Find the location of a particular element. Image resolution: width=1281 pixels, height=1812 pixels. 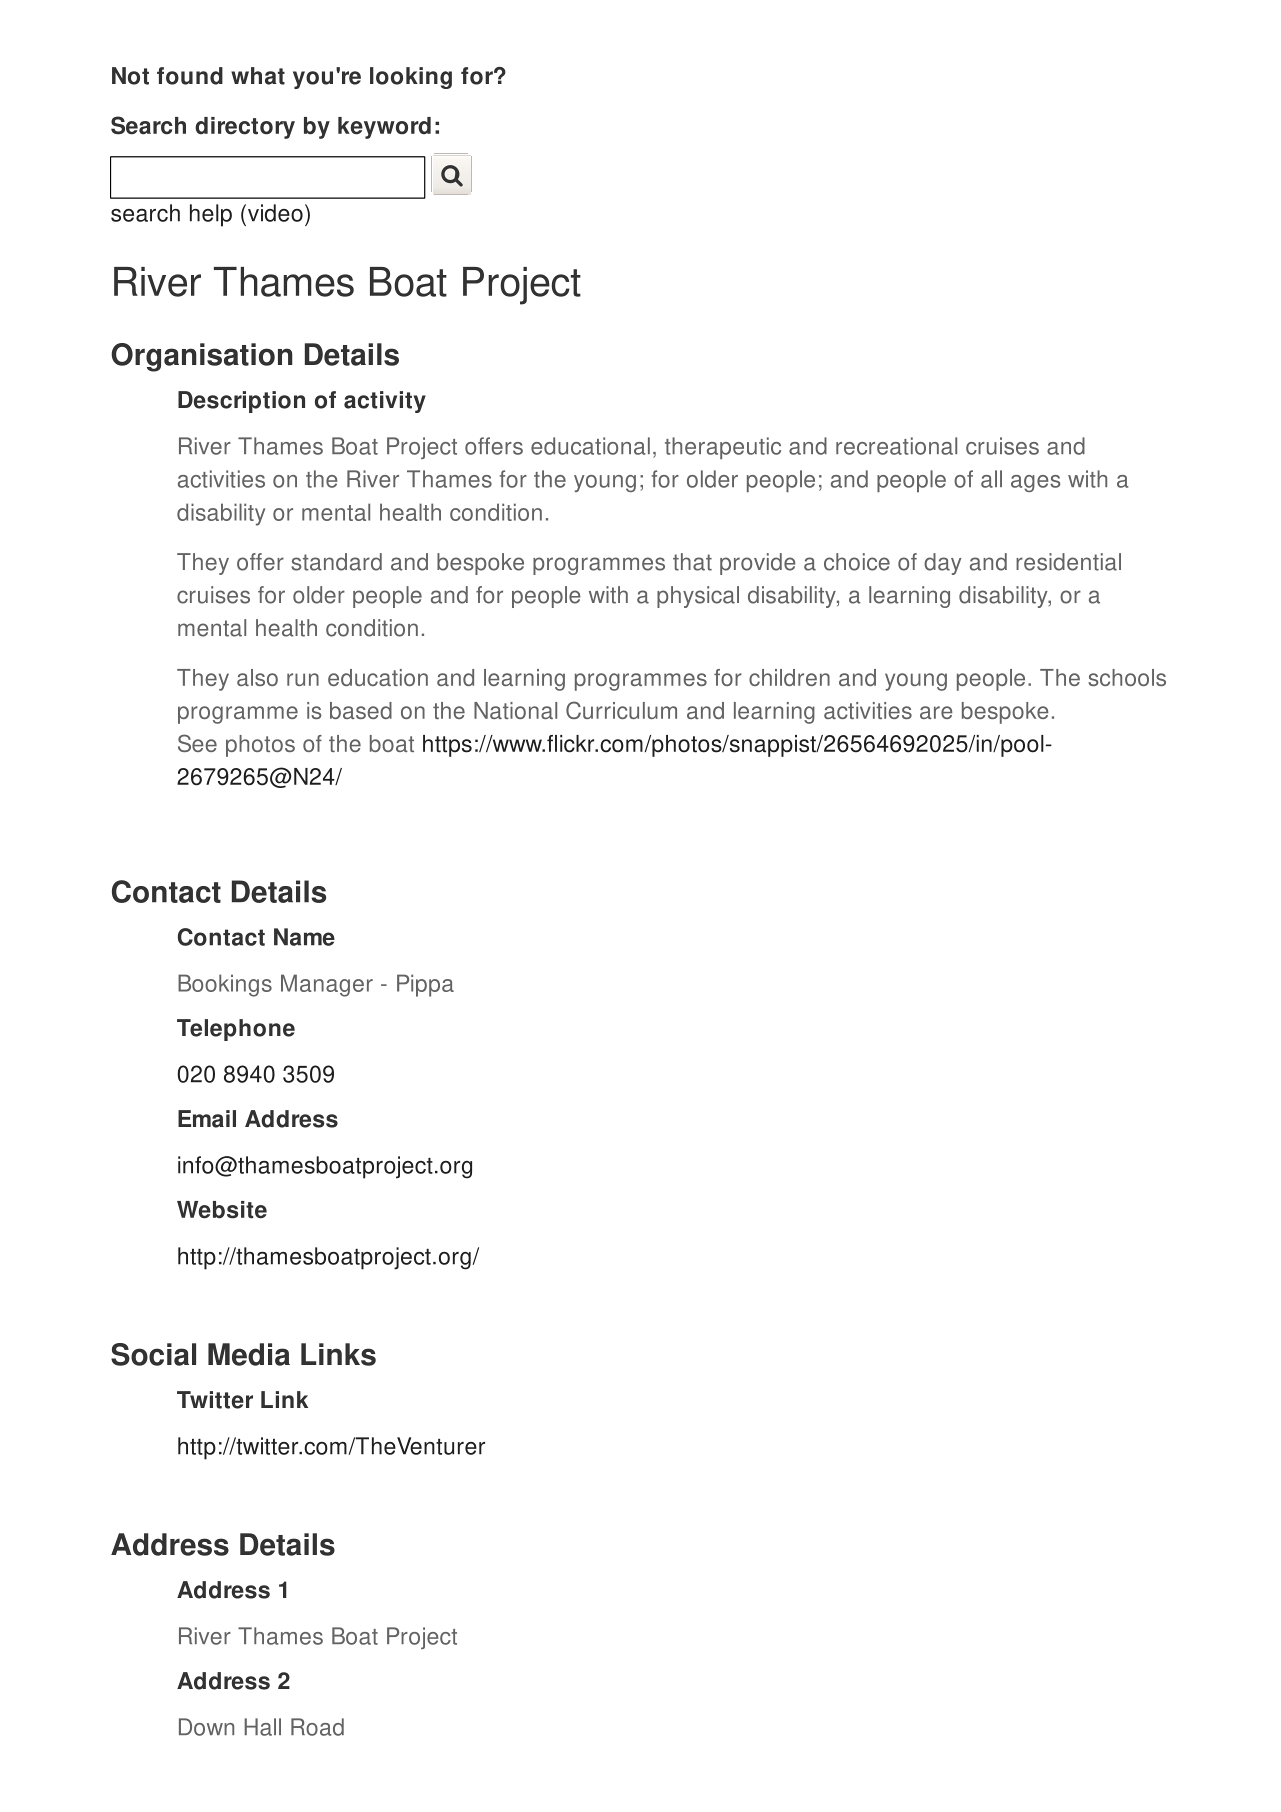

schools is located at coordinates (1127, 677).
